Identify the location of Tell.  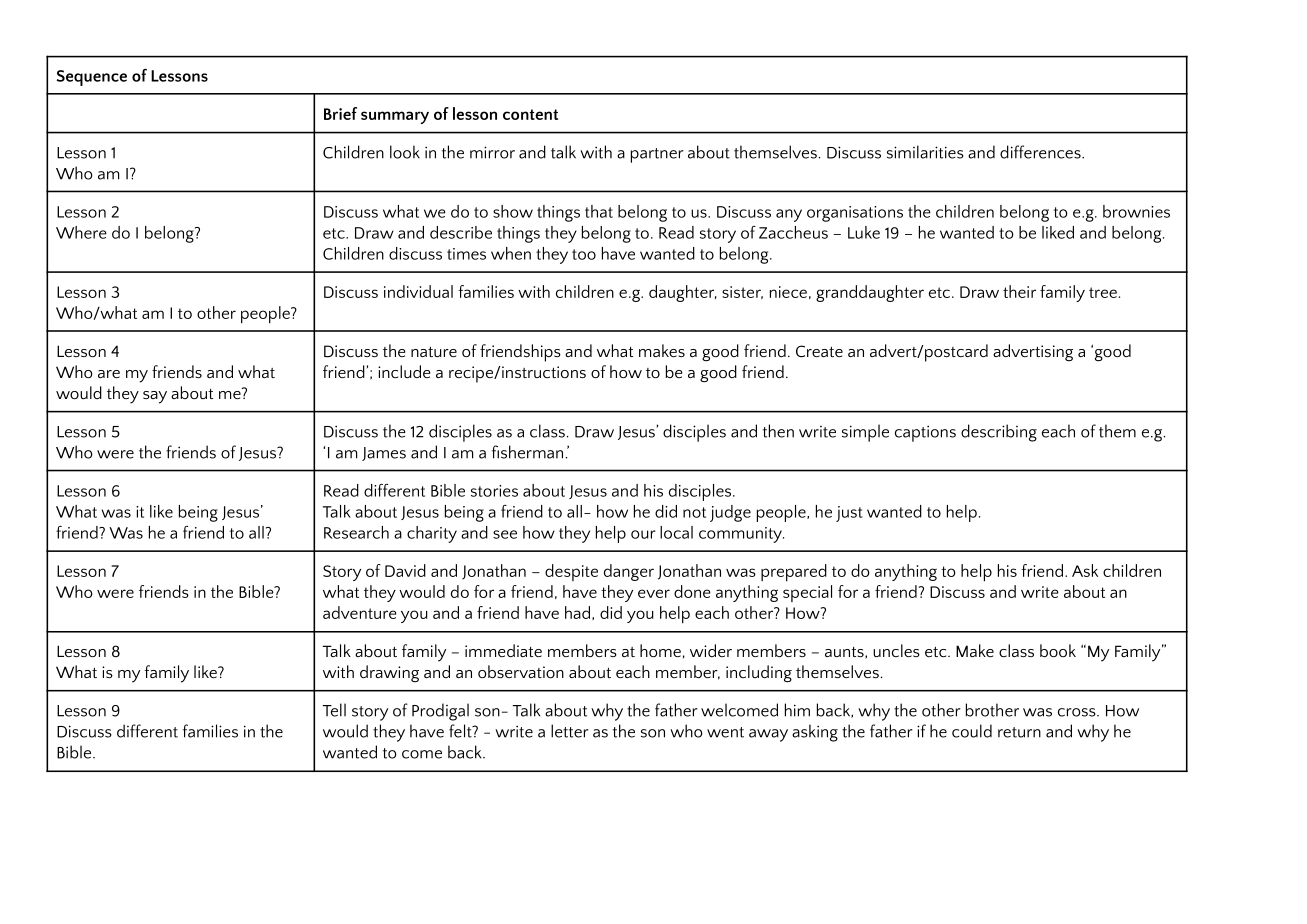
(334, 710).
